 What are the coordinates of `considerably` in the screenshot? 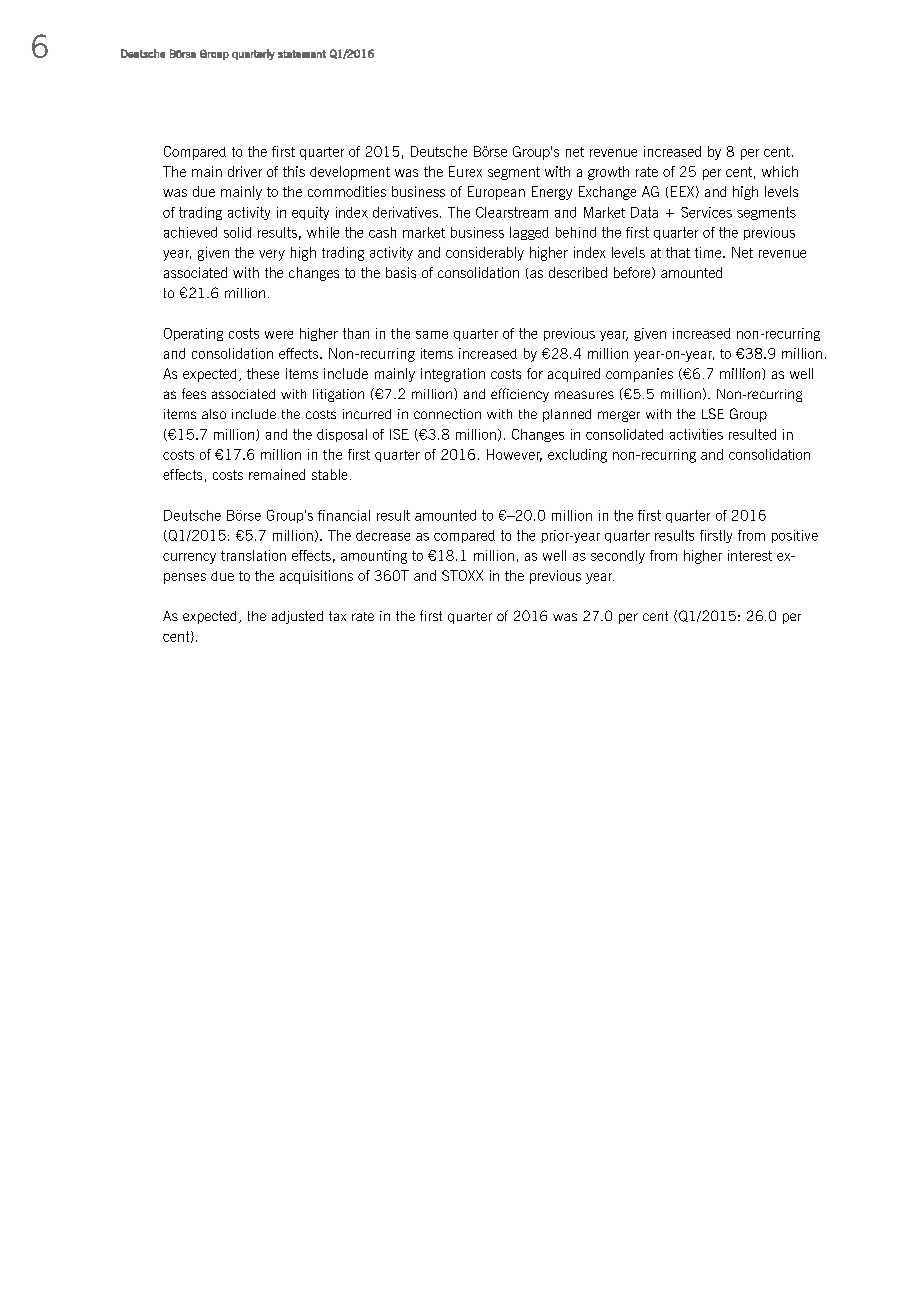 It's located at (485, 254).
